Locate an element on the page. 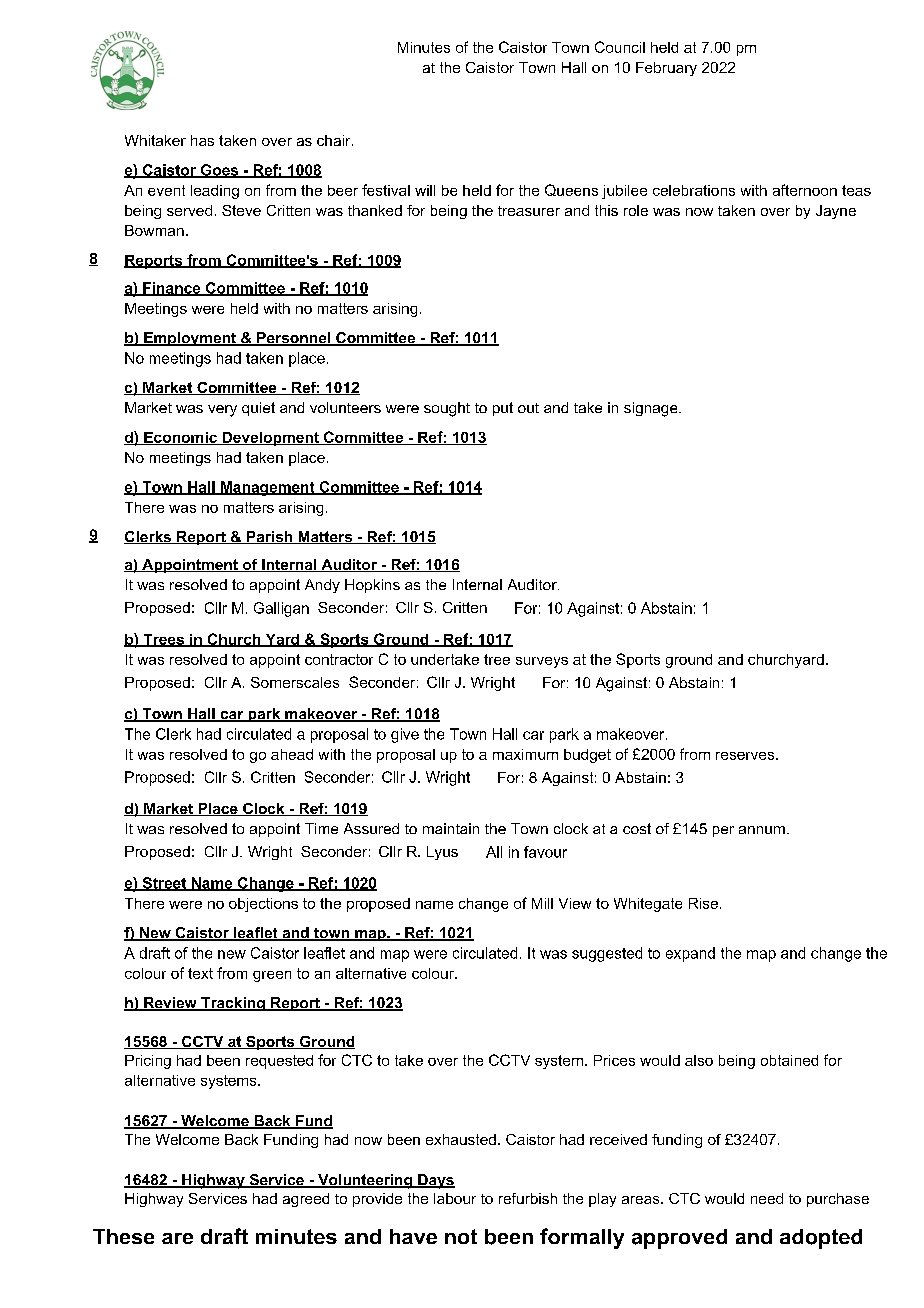 The height and width of the page is (1308, 924). agreed is located at coordinates (306, 1200).
